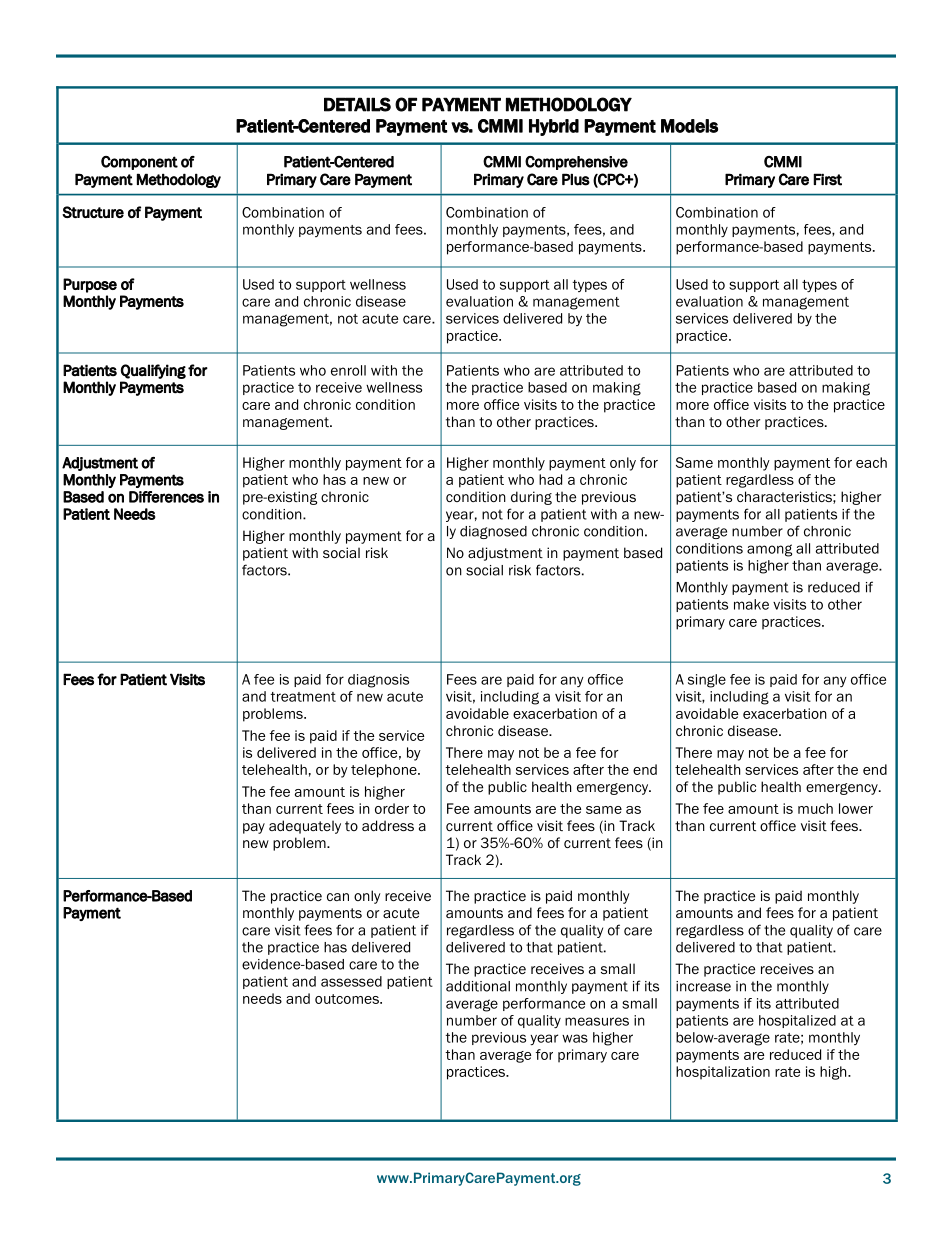 The width and height of the image is (952, 1233). I want to click on Hybrid, so click(554, 127).
